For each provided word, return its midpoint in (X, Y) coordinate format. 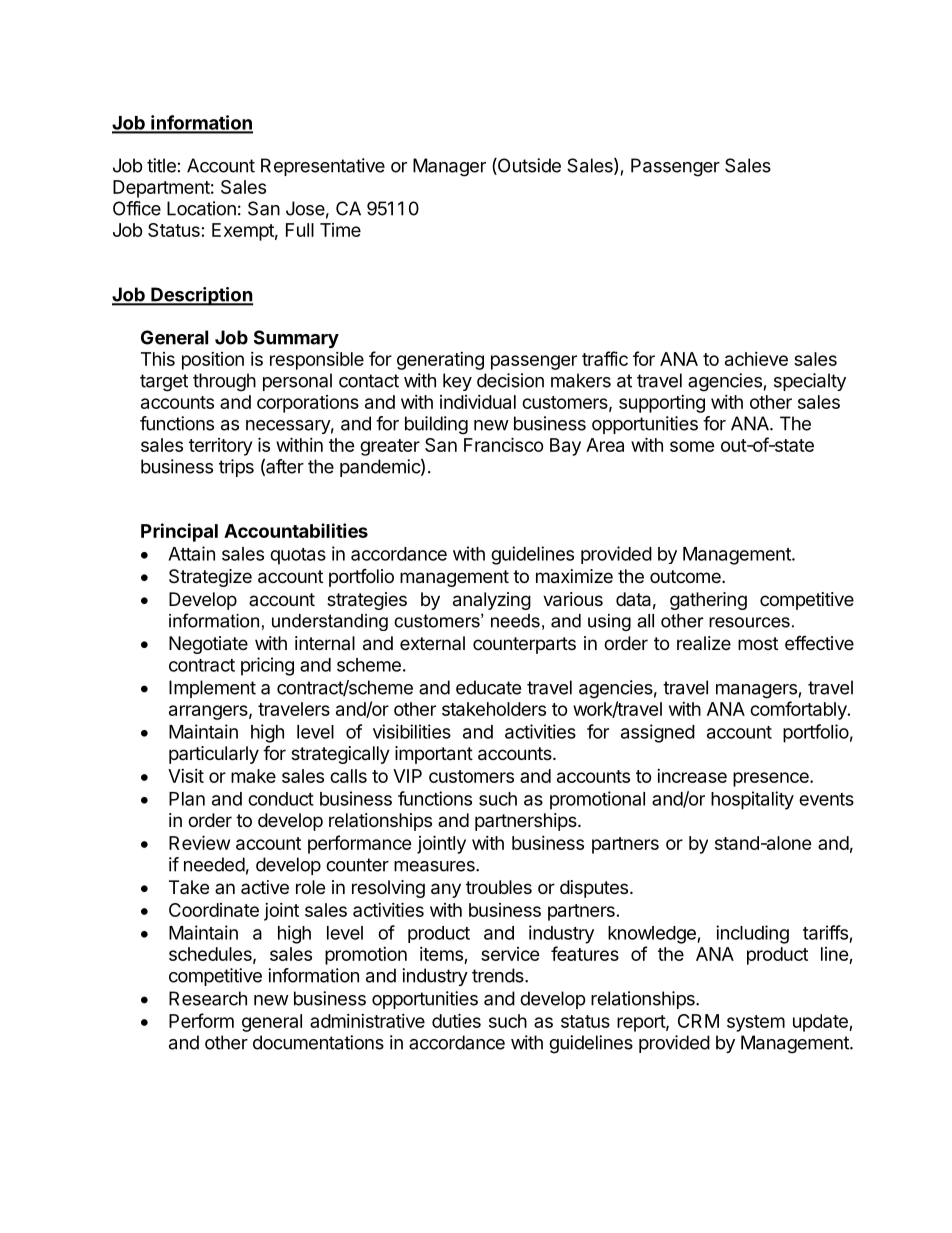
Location (201, 208)
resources (749, 622)
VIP (407, 776)
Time (340, 230)
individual (478, 402)
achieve (756, 359)
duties (456, 1020)
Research (208, 998)
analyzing (492, 601)
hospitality (752, 800)
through (224, 382)
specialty (810, 382)
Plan (187, 799)
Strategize (210, 578)
